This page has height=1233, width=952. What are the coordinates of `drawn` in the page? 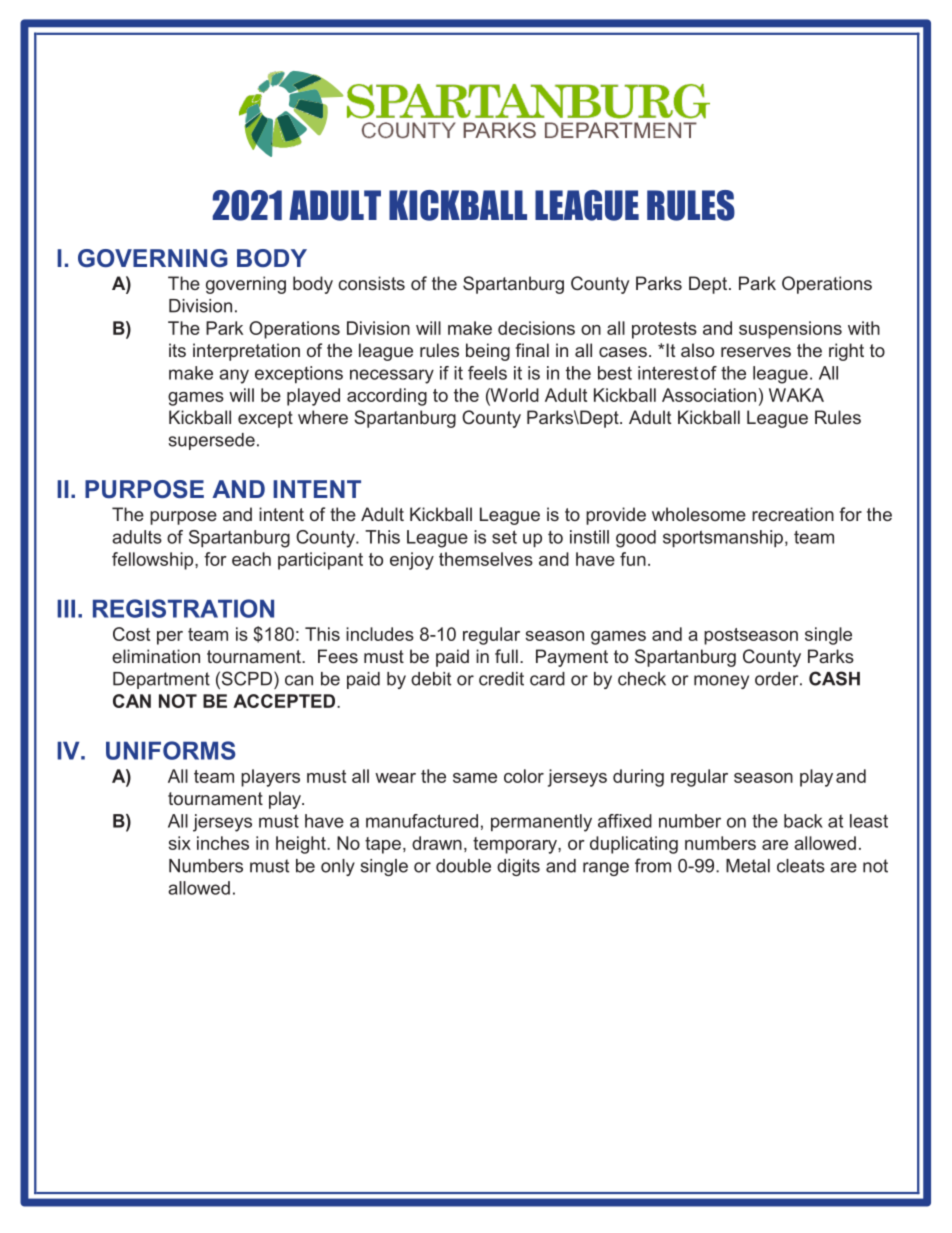 It's located at (437, 843).
